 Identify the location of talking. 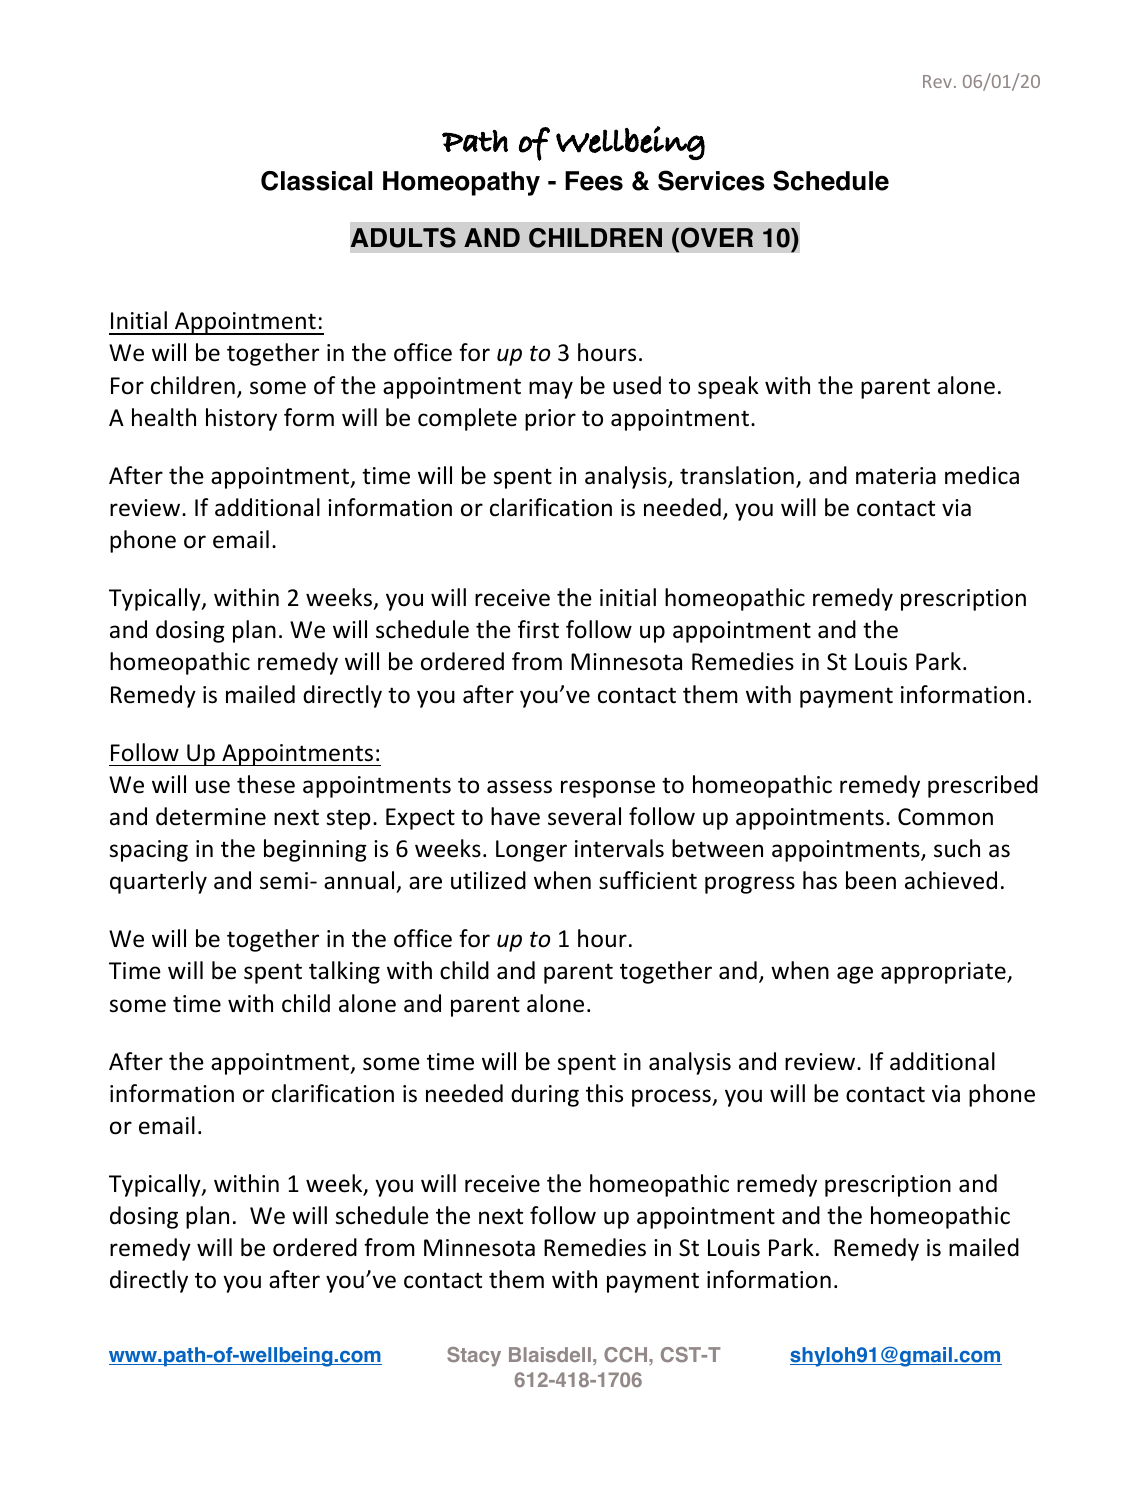
(344, 972).
